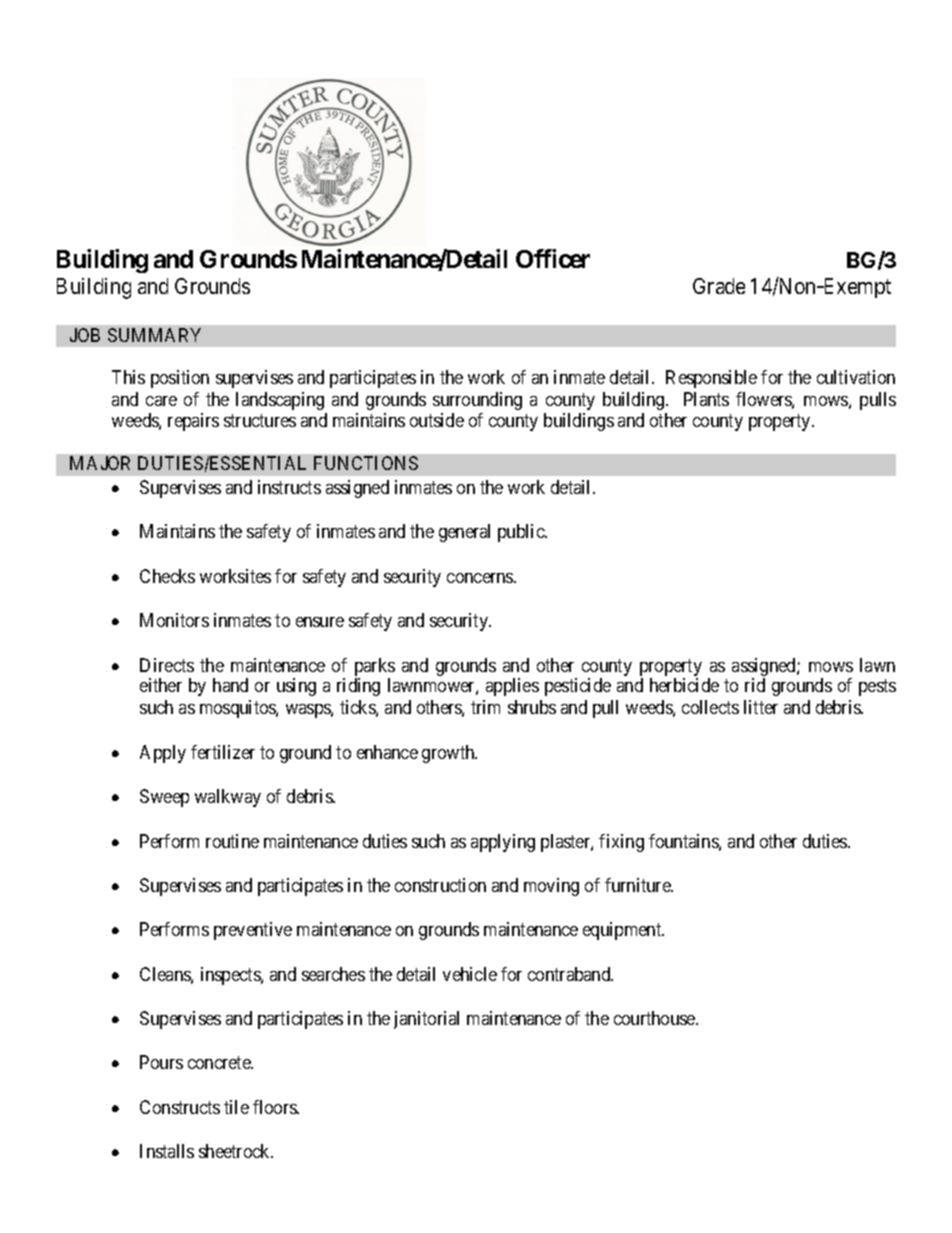 The height and width of the document is (1233, 952). I want to click on general, so click(464, 533).
